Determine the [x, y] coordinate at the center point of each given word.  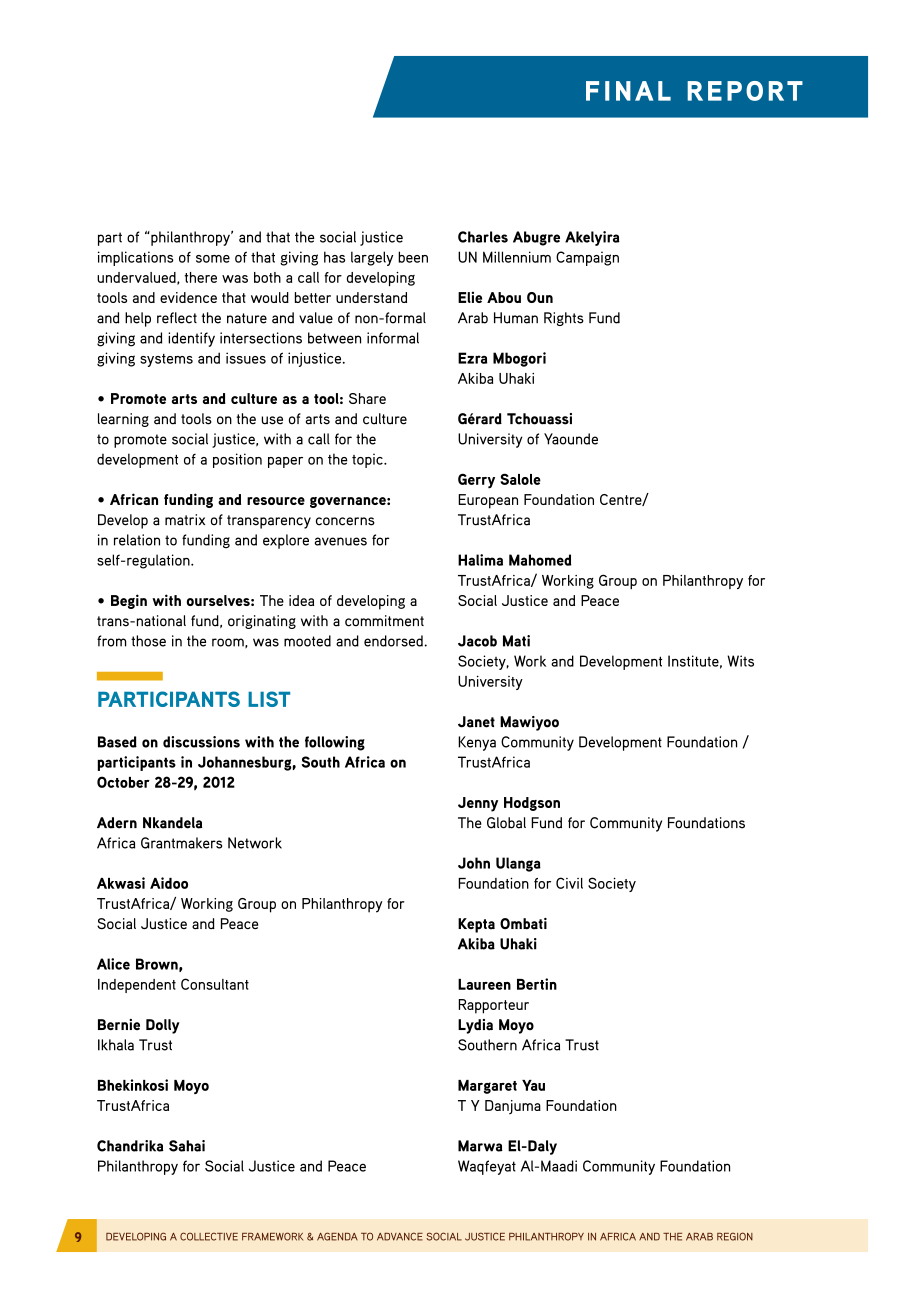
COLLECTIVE [209, 1236]
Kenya [477, 743]
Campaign [587, 258]
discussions [201, 742]
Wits [740, 661]
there [201, 277]
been [413, 257]
